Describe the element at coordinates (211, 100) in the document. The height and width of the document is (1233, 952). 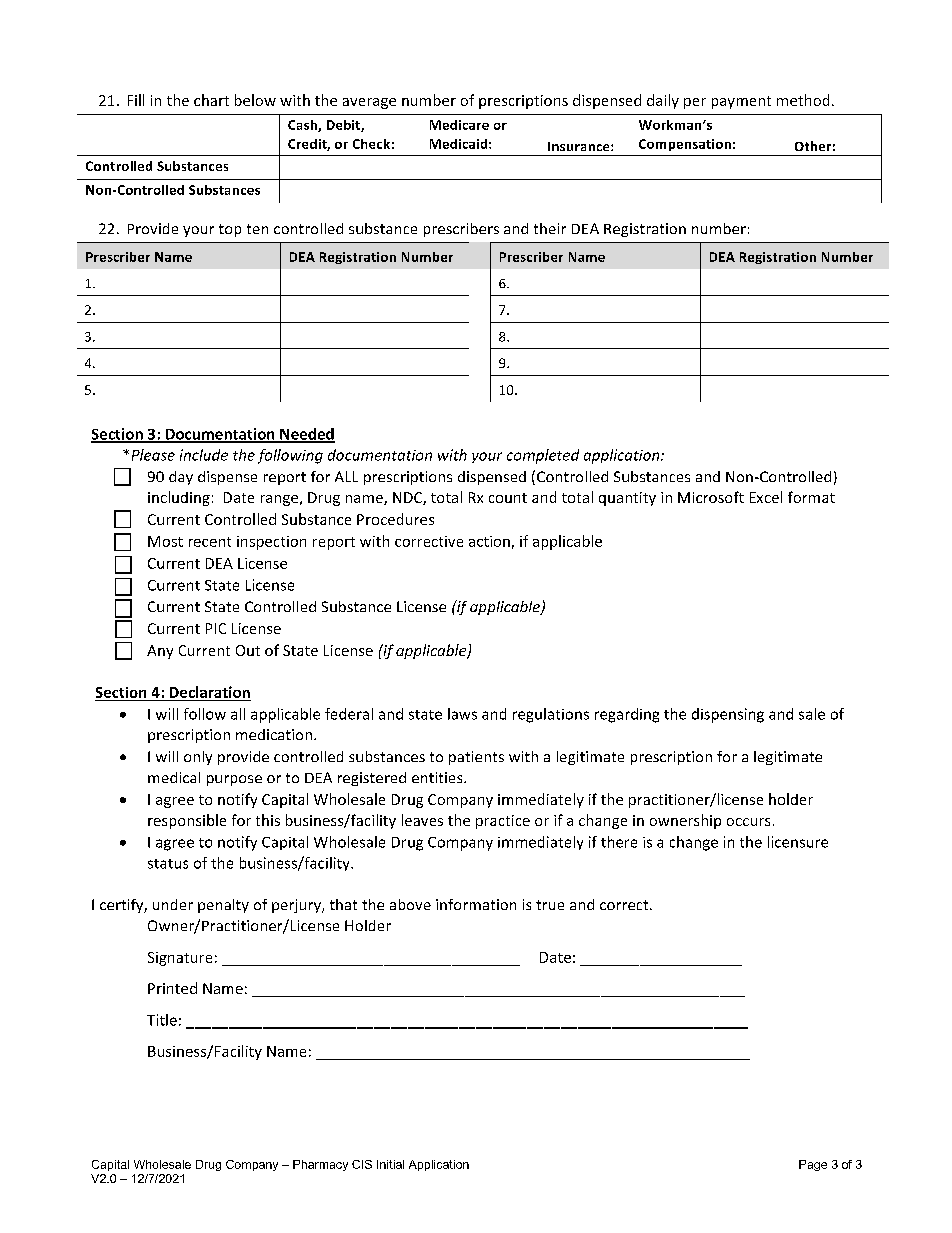
I see `chart` at that location.
